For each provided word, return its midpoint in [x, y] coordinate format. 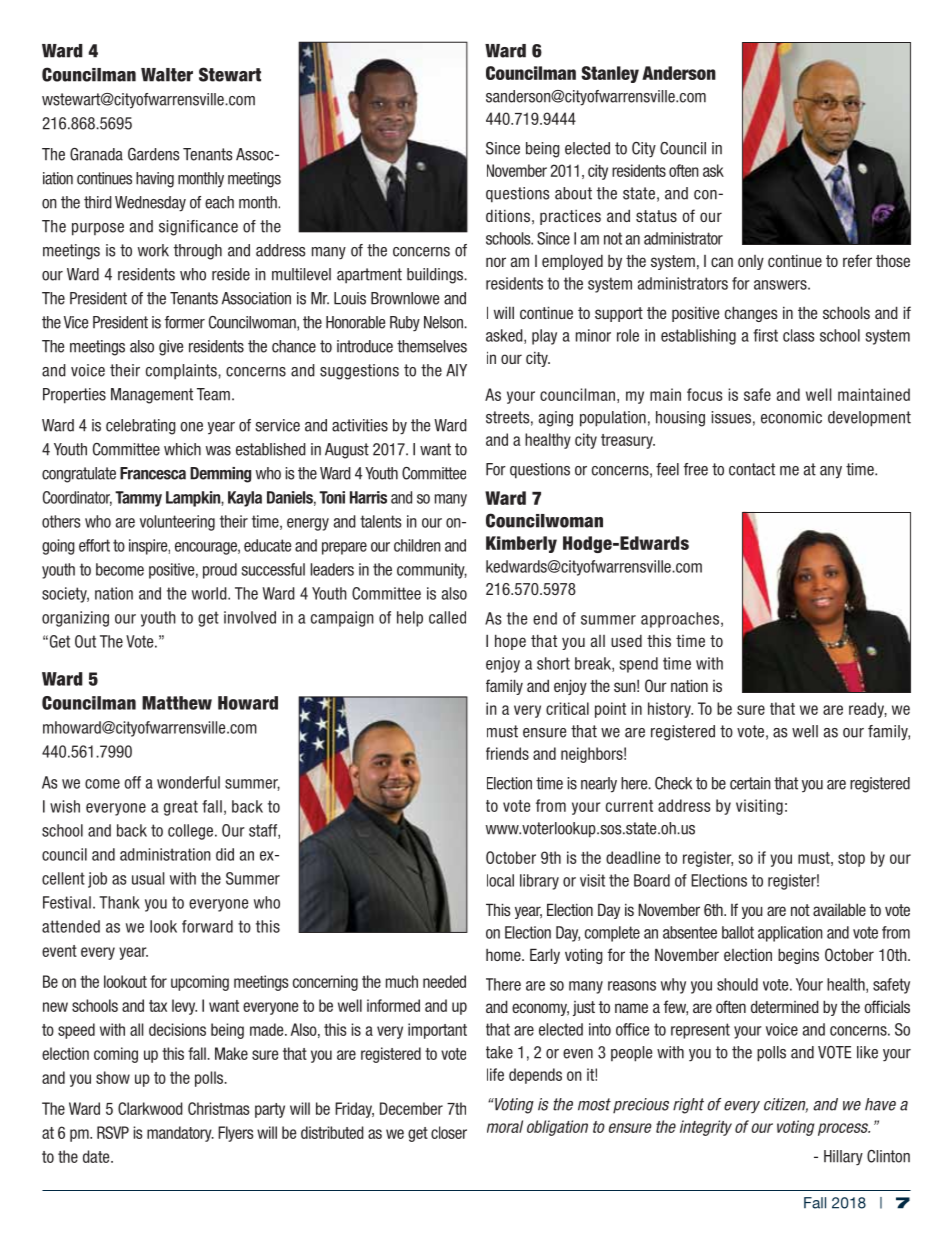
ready [868, 710]
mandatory [180, 1134]
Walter [167, 75]
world [210, 593]
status [656, 216]
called [447, 617]
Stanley [610, 74]
